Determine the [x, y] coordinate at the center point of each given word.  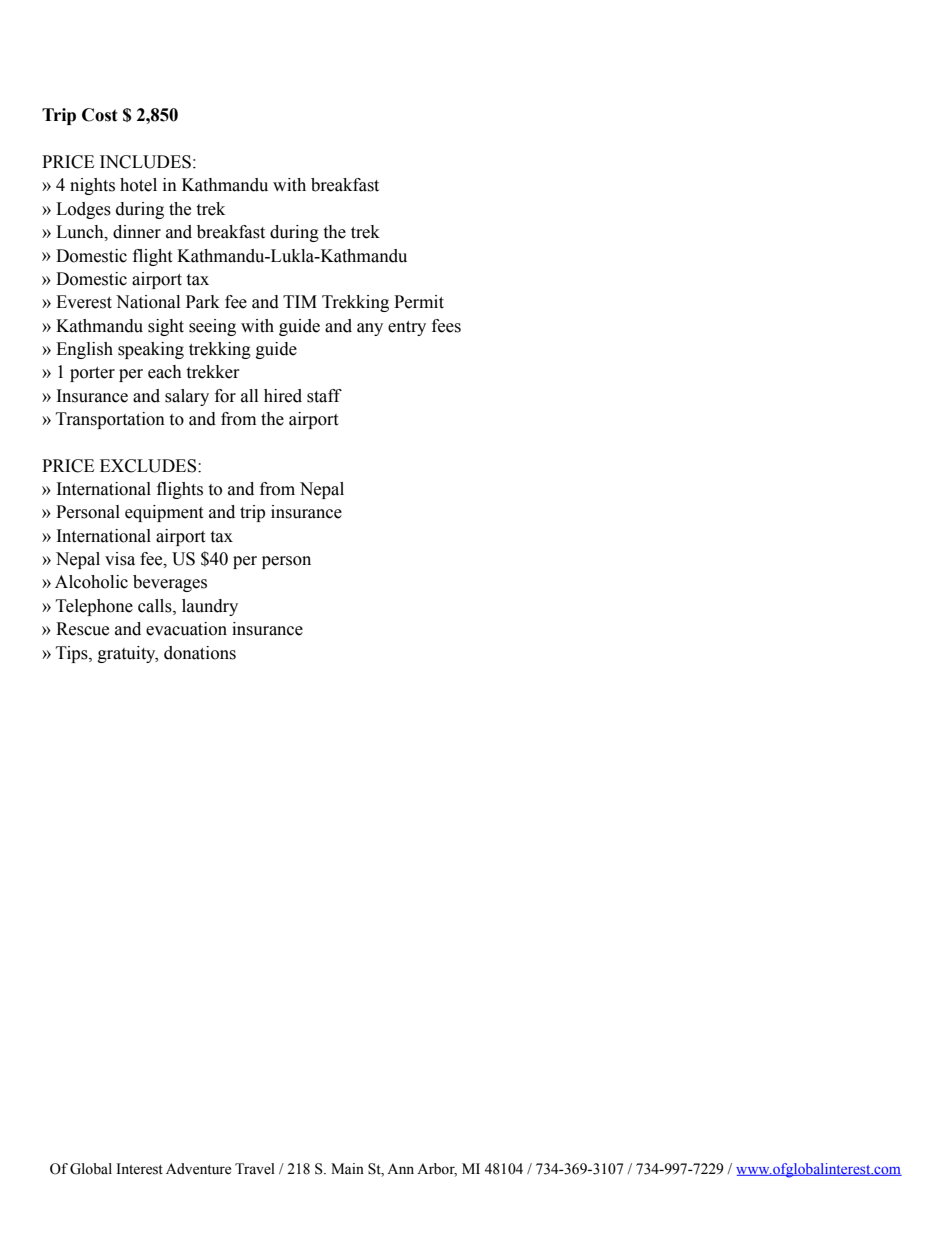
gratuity [128, 654]
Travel [255, 1169]
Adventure [198, 1169]
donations [200, 653]
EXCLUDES [149, 466]
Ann [400, 1168]
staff [324, 396]
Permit [419, 302]
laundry [210, 607]
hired [283, 396]
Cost [100, 115]
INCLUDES [145, 162]
